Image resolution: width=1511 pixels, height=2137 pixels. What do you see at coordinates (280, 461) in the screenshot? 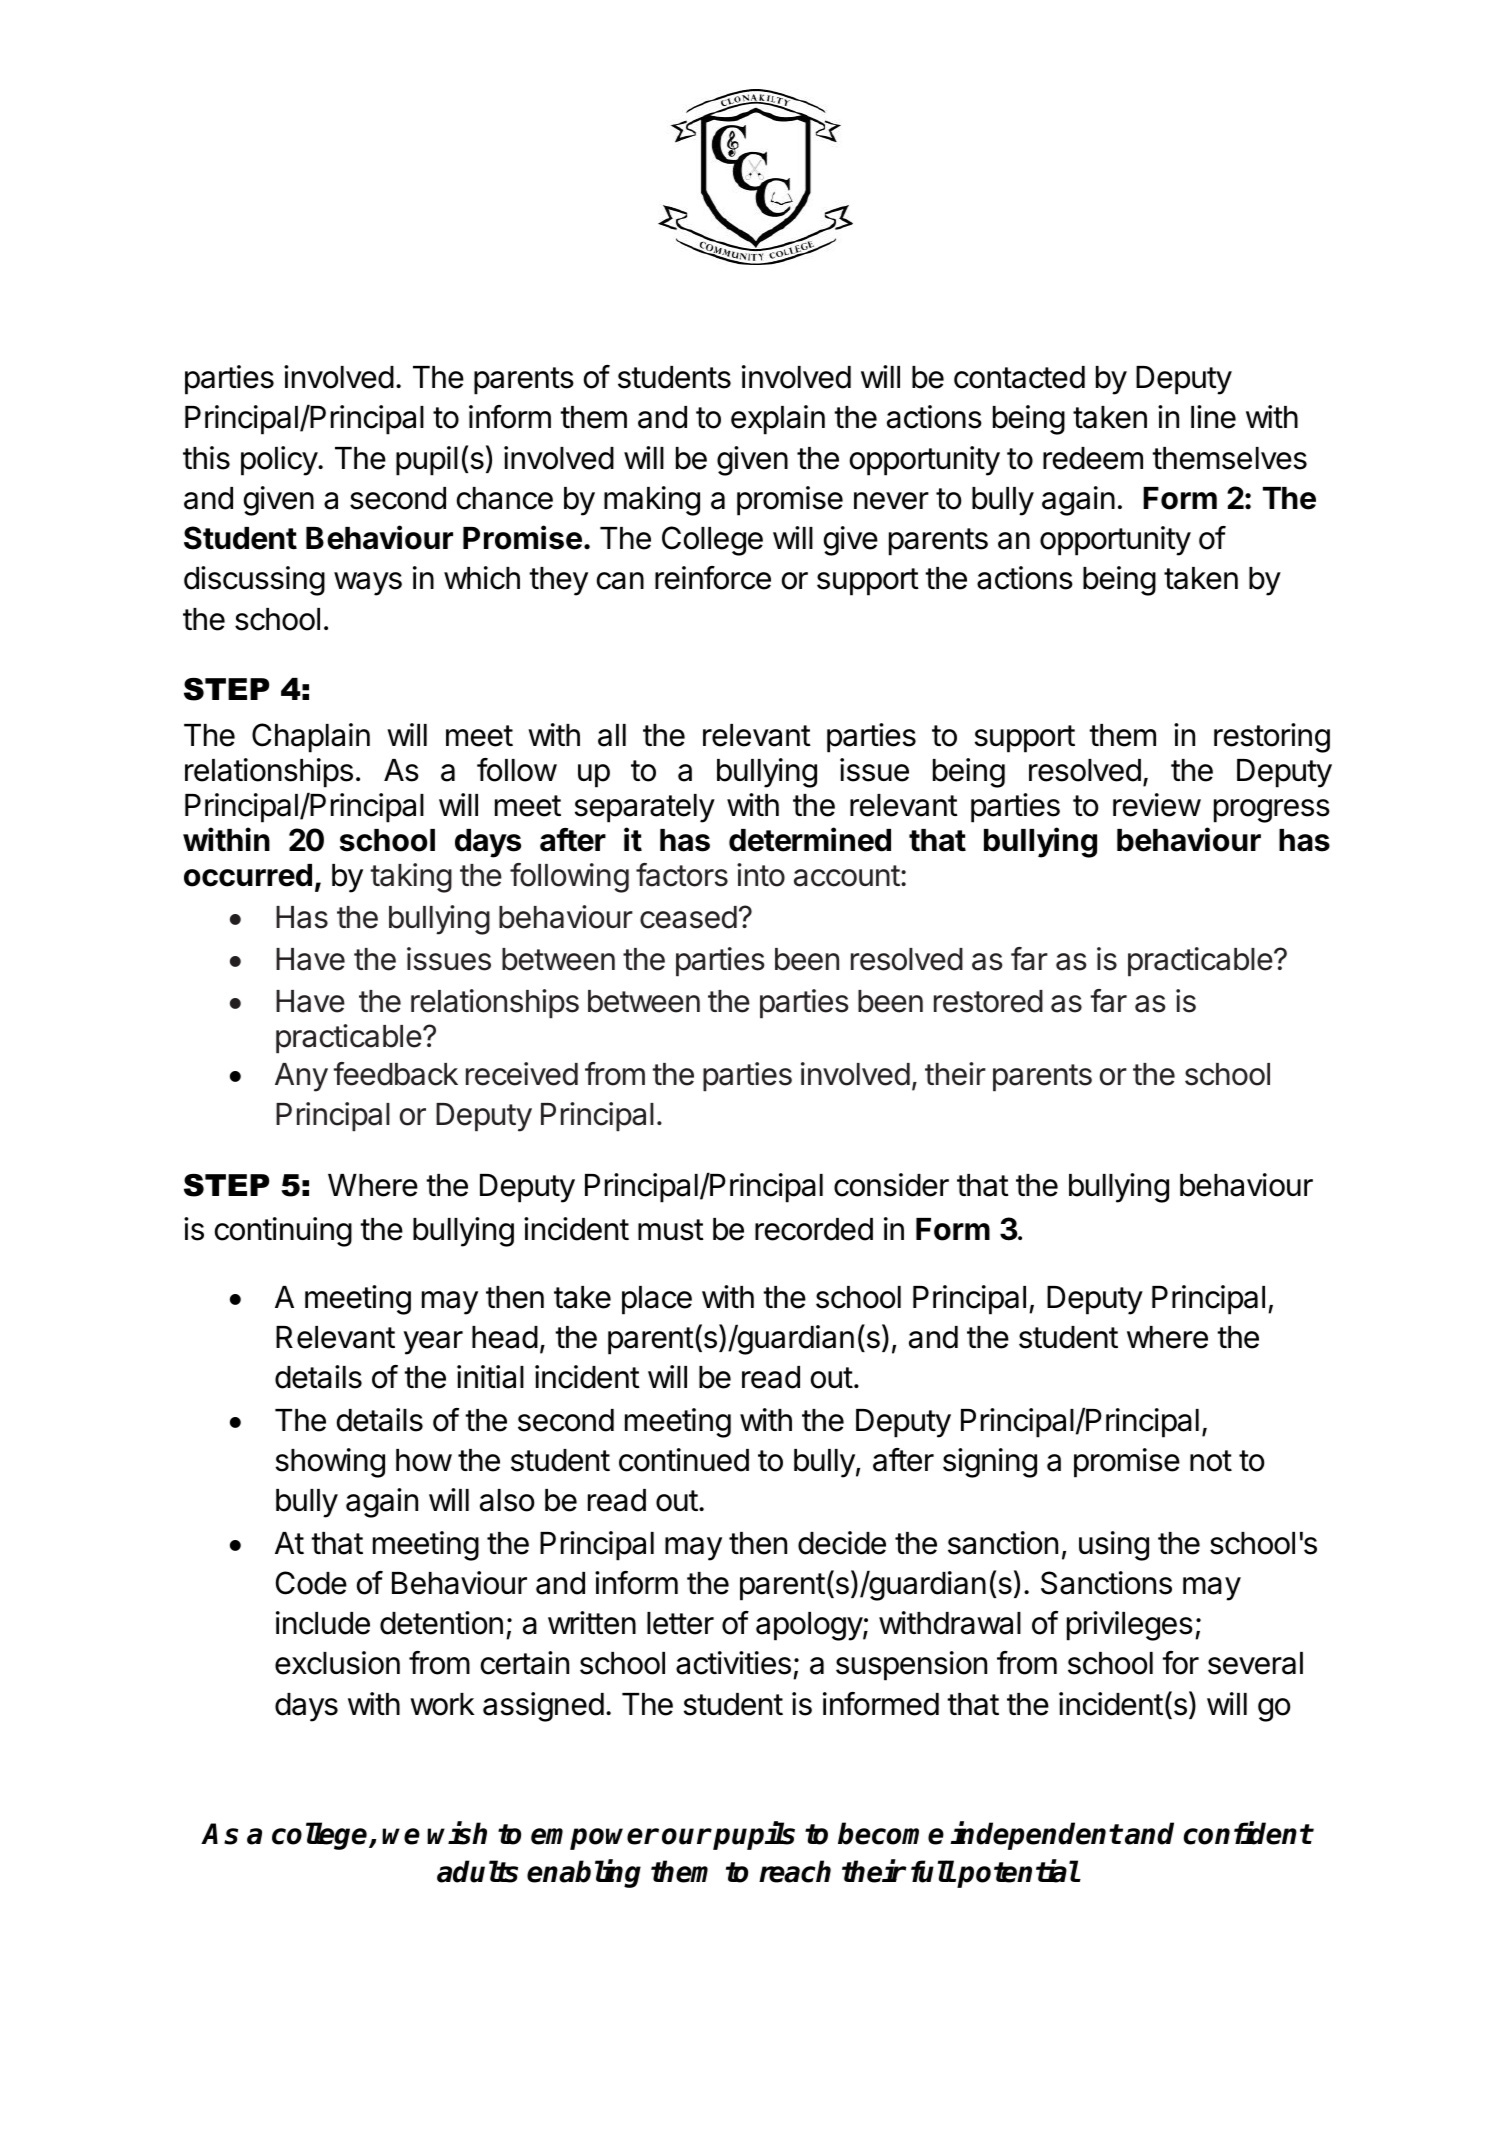
I see `policy` at bounding box center [280, 461].
